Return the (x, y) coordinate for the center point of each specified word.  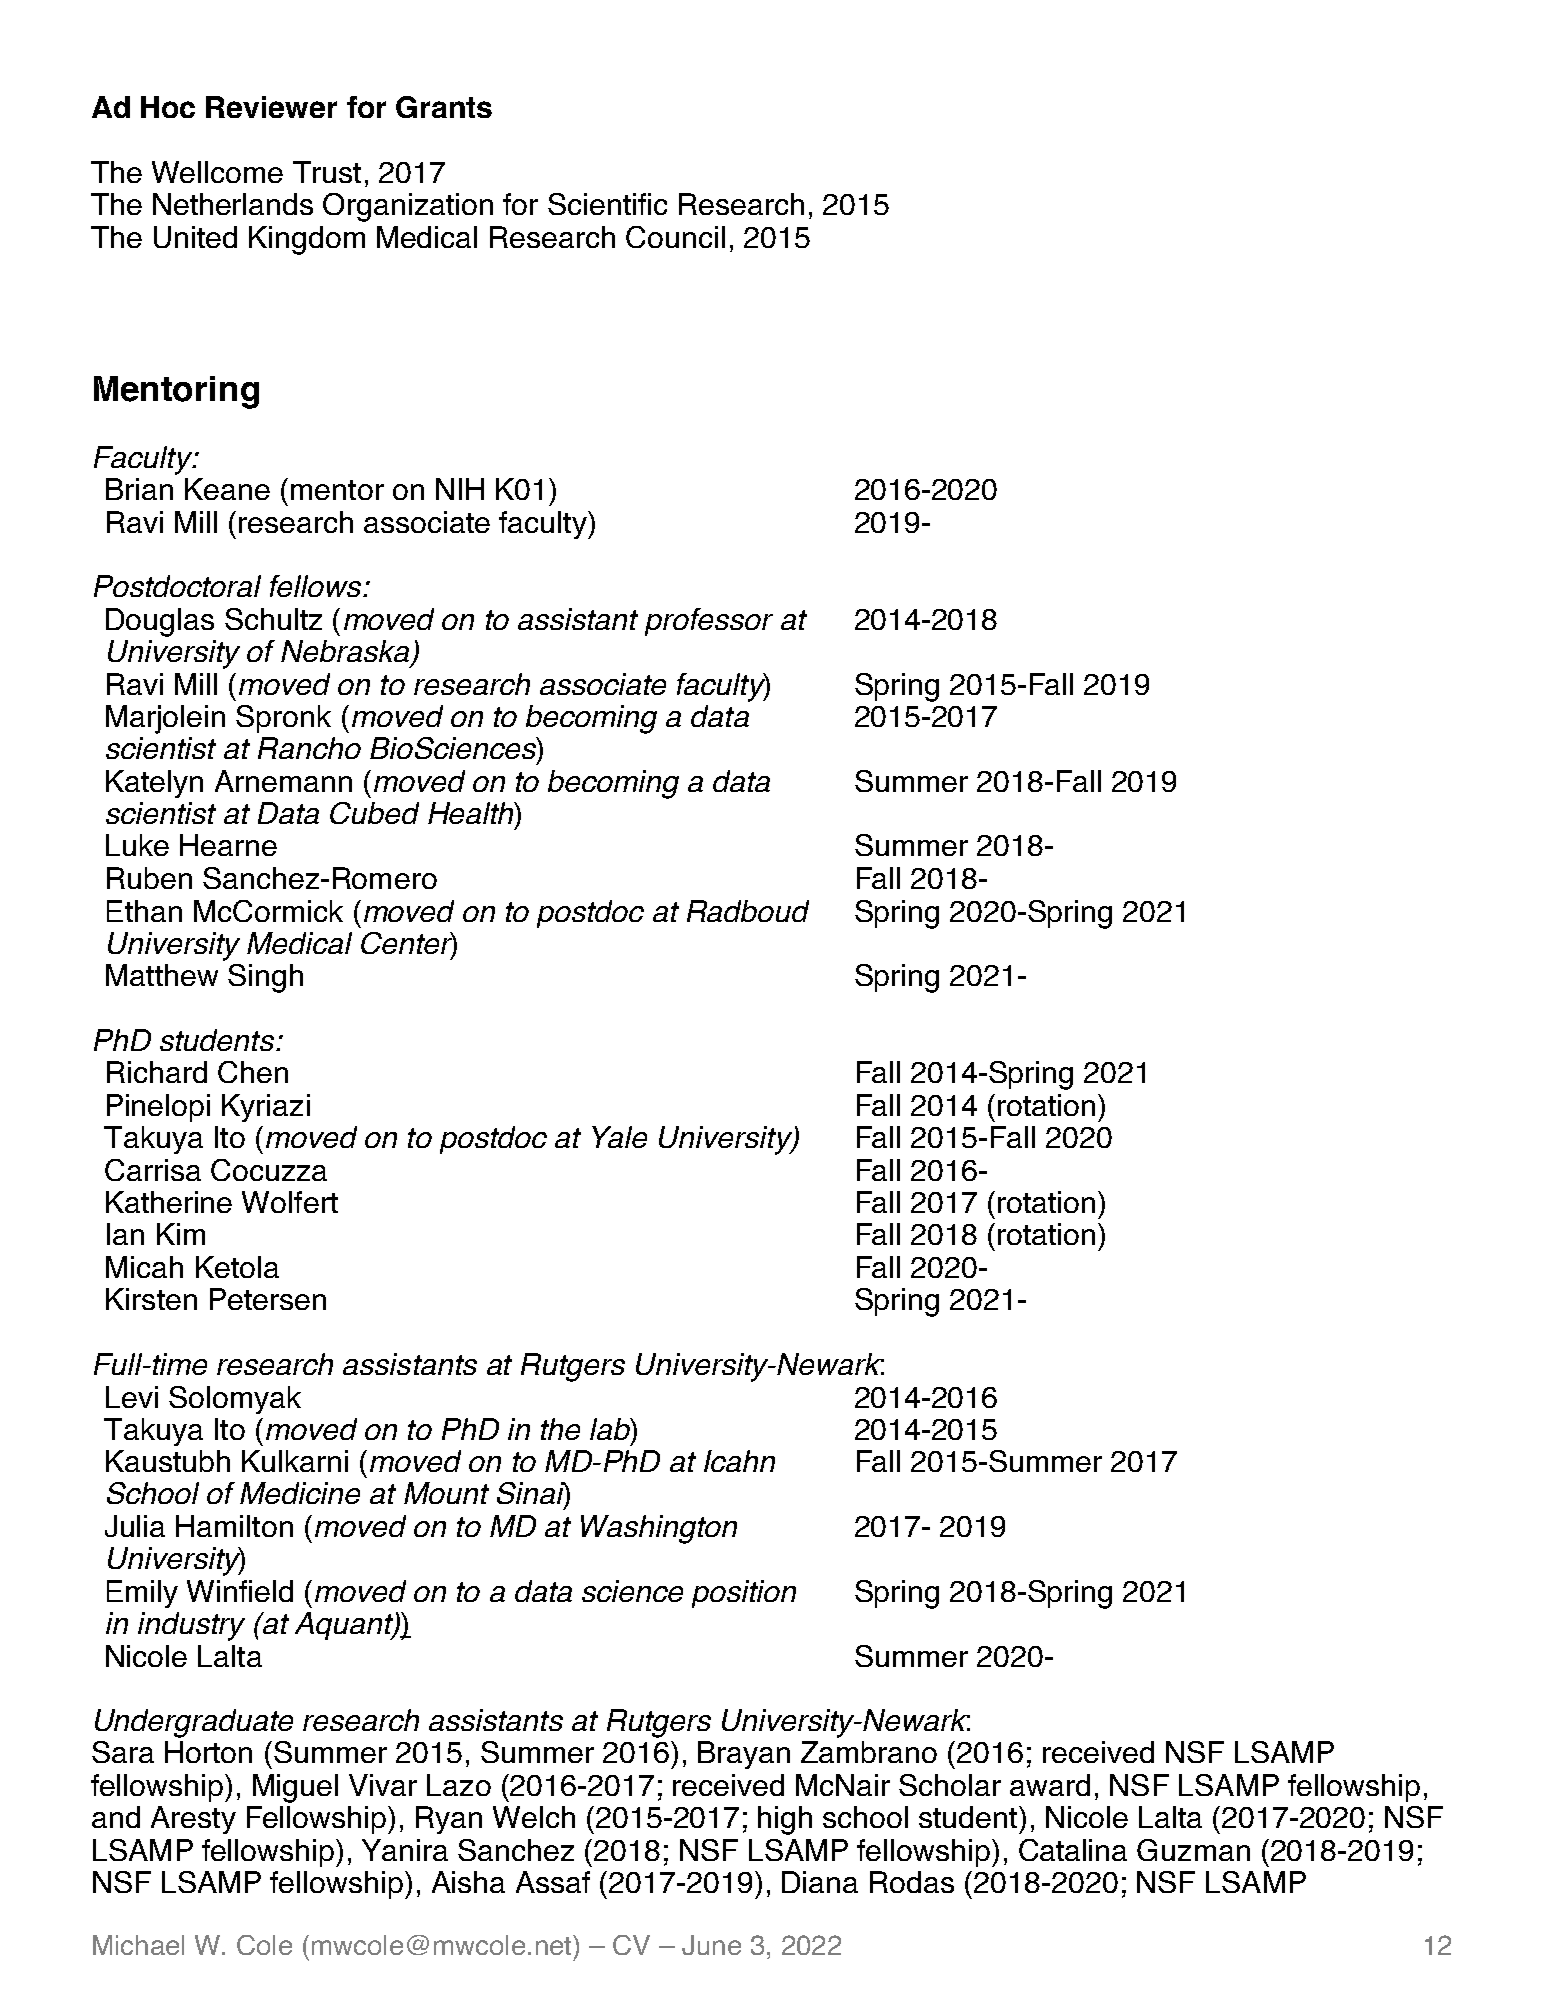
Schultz (273, 619)
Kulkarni (295, 1461)
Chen (253, 1072)
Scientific (607, 204)
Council (675, 237)
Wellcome (217, 172)
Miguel (295, 1788)
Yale (619, 1137)
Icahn (739, 1461)
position (744, 1594)
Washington (659, 1529)
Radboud (748, 911)
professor (709, 622)
